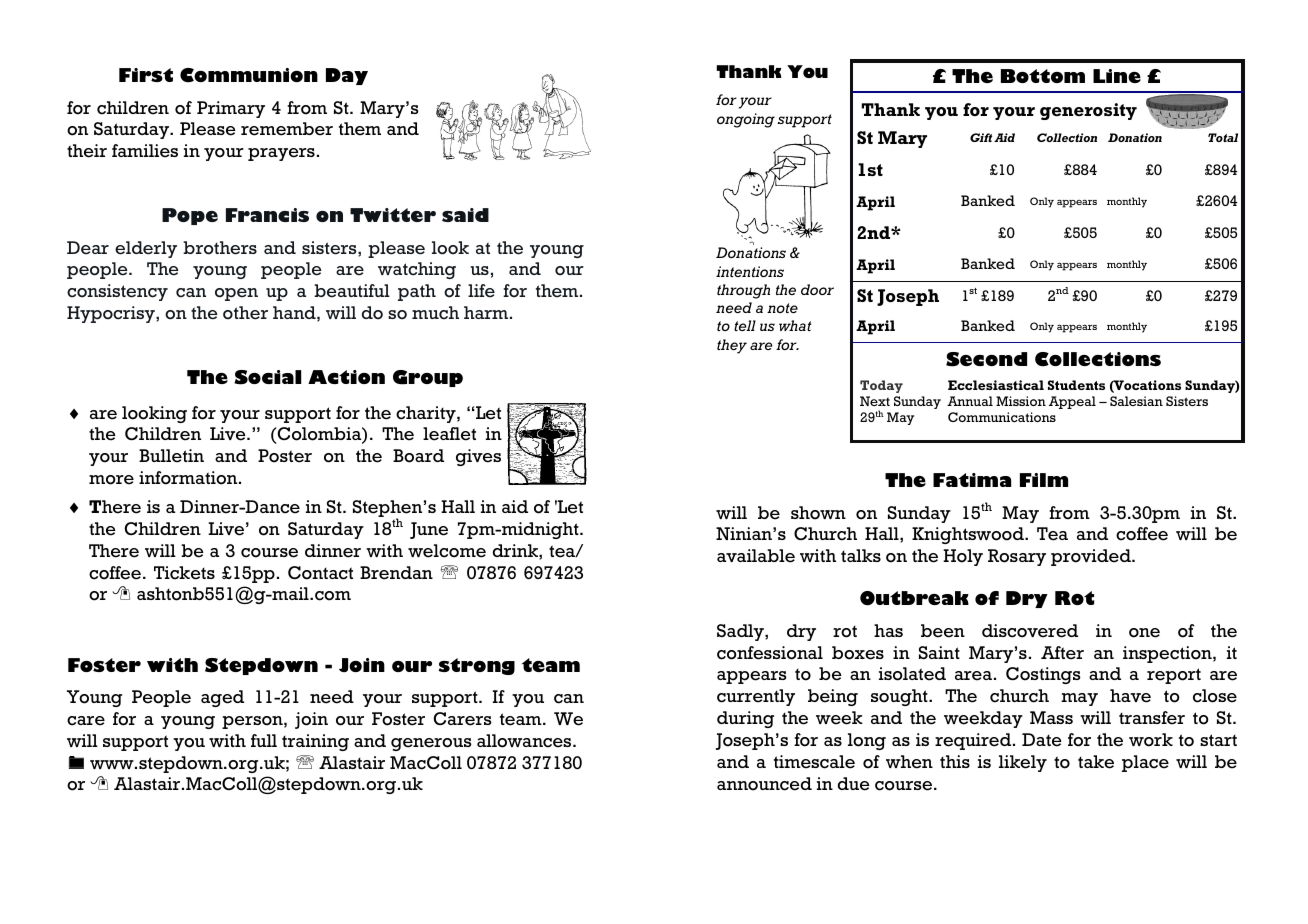 The image size is (1308, 924). What do you see at coordinates (236, 294) in the screenshot?
I see `open` at bounding box center [236, 294].
